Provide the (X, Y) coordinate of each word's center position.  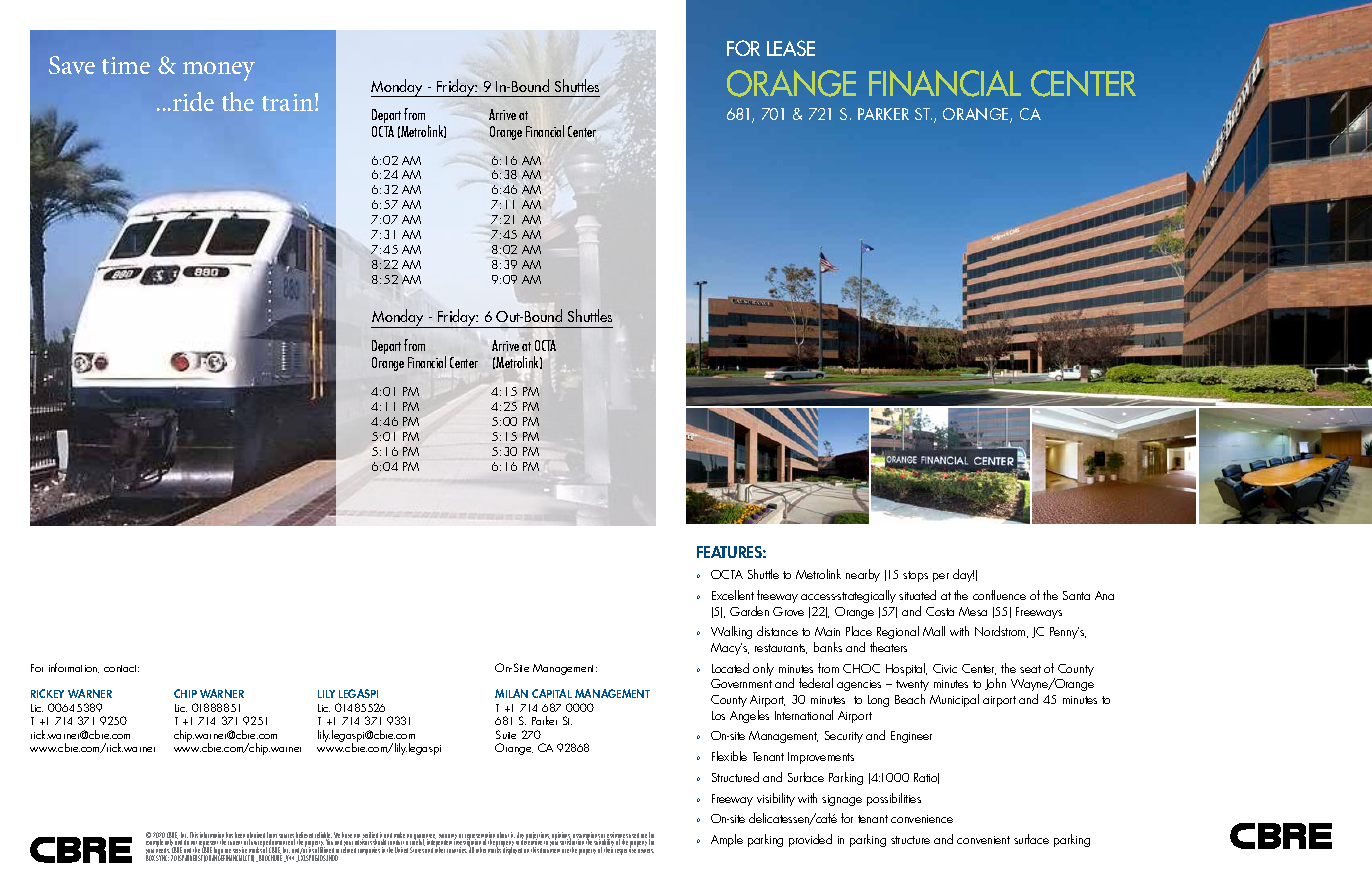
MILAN (511, 693)
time (126, 65)
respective (626, 850)
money (219, 71)
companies (369, 851)
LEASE (791, 48)
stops (915, 576)
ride (193, 101)
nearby (863, 575)
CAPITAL (552, 693)
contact (121, 668)
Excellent (733, 595)
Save (72, 65)
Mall (934, 631)
